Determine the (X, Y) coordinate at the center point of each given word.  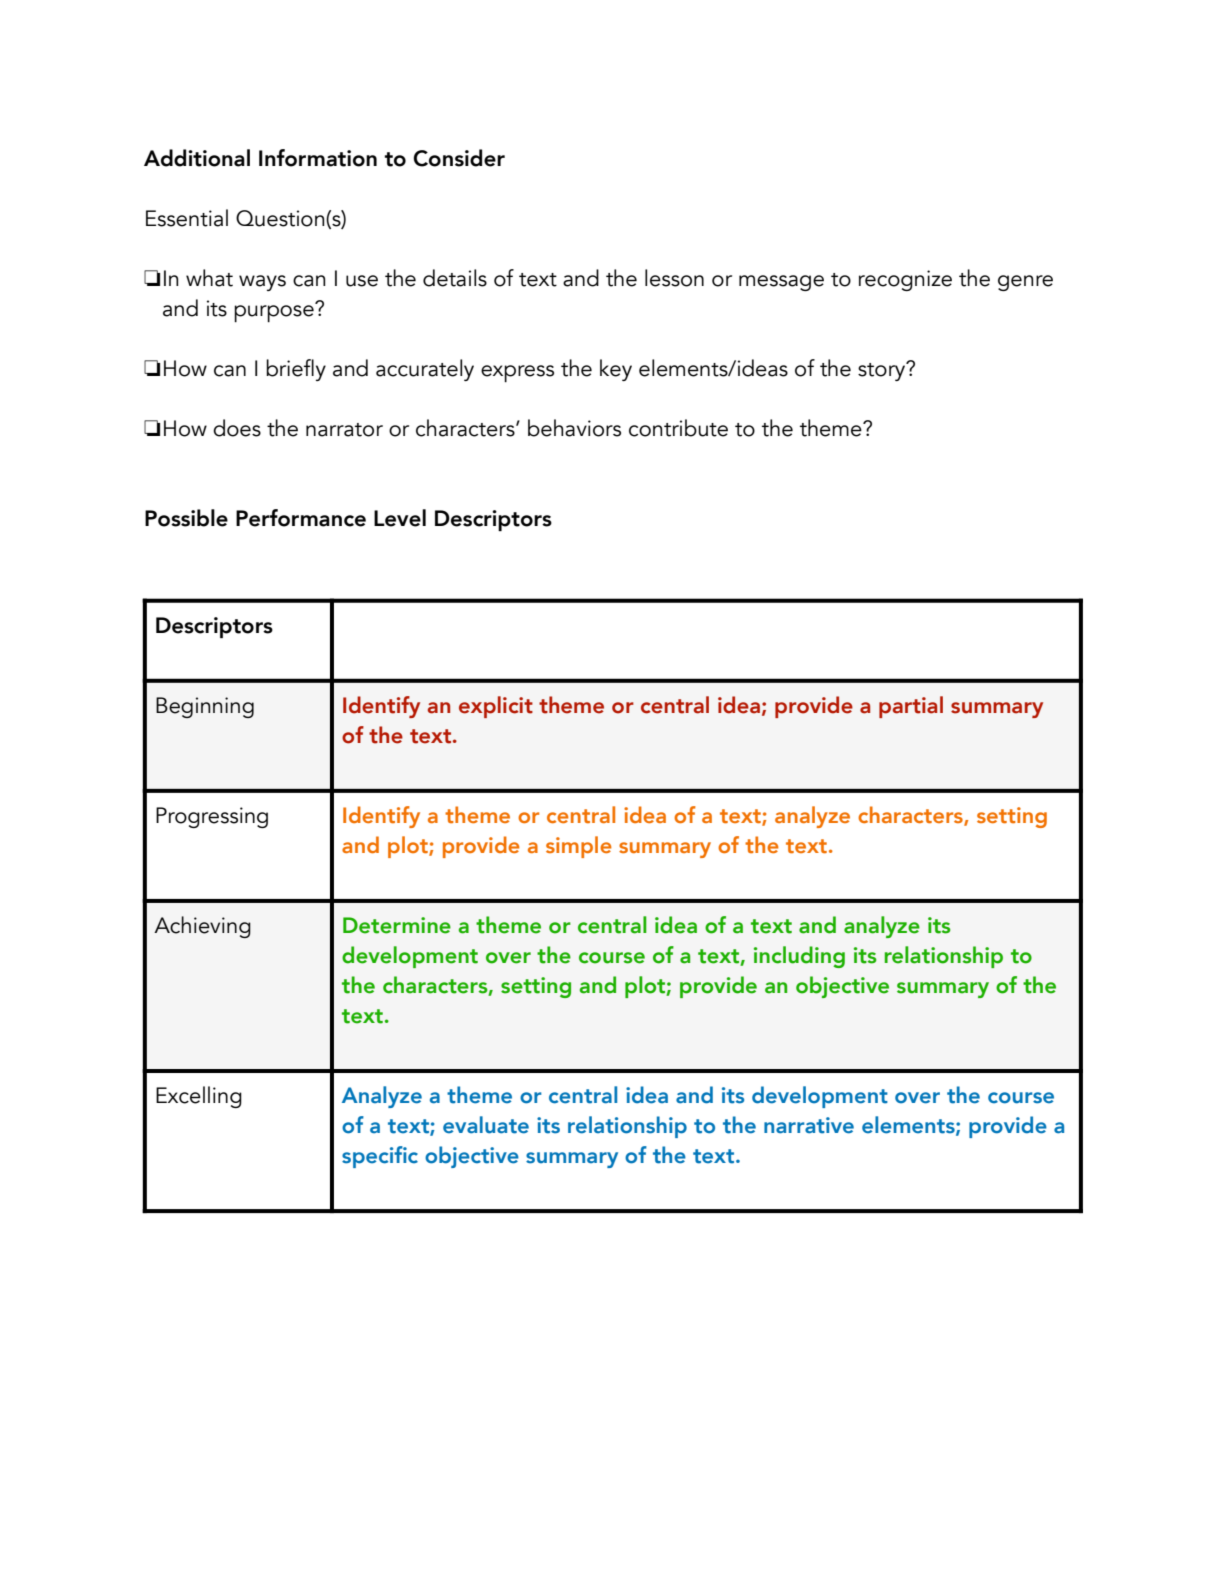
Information (318, 158)
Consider (459, 158)
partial (911, 707)
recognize (905, 280)
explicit (496, 707)
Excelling (199, 1097)
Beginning (205, 707)
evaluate (486, 1125)
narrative (809, 1125)
